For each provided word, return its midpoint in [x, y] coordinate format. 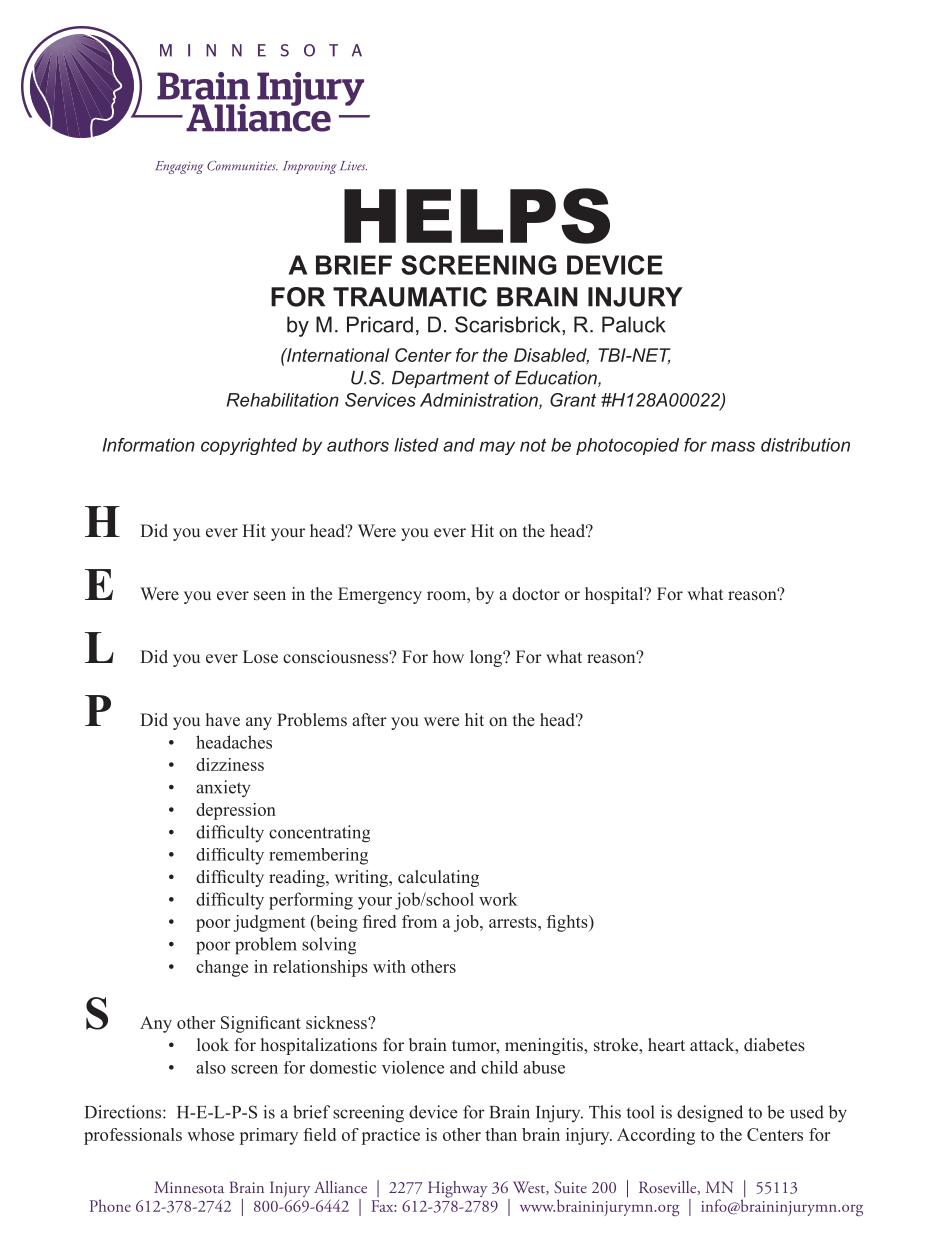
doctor [536, 594]
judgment [269, 923]
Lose [260, 657]
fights [568, 923]
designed [710, 1114]
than [501, 1134]
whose [210, 1134]
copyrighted [249, 446]
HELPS [477, 216]
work [498, 899]
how [448, 656]
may [497, 448]
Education [557, 379]
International [337, 355]
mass [733, 446]
